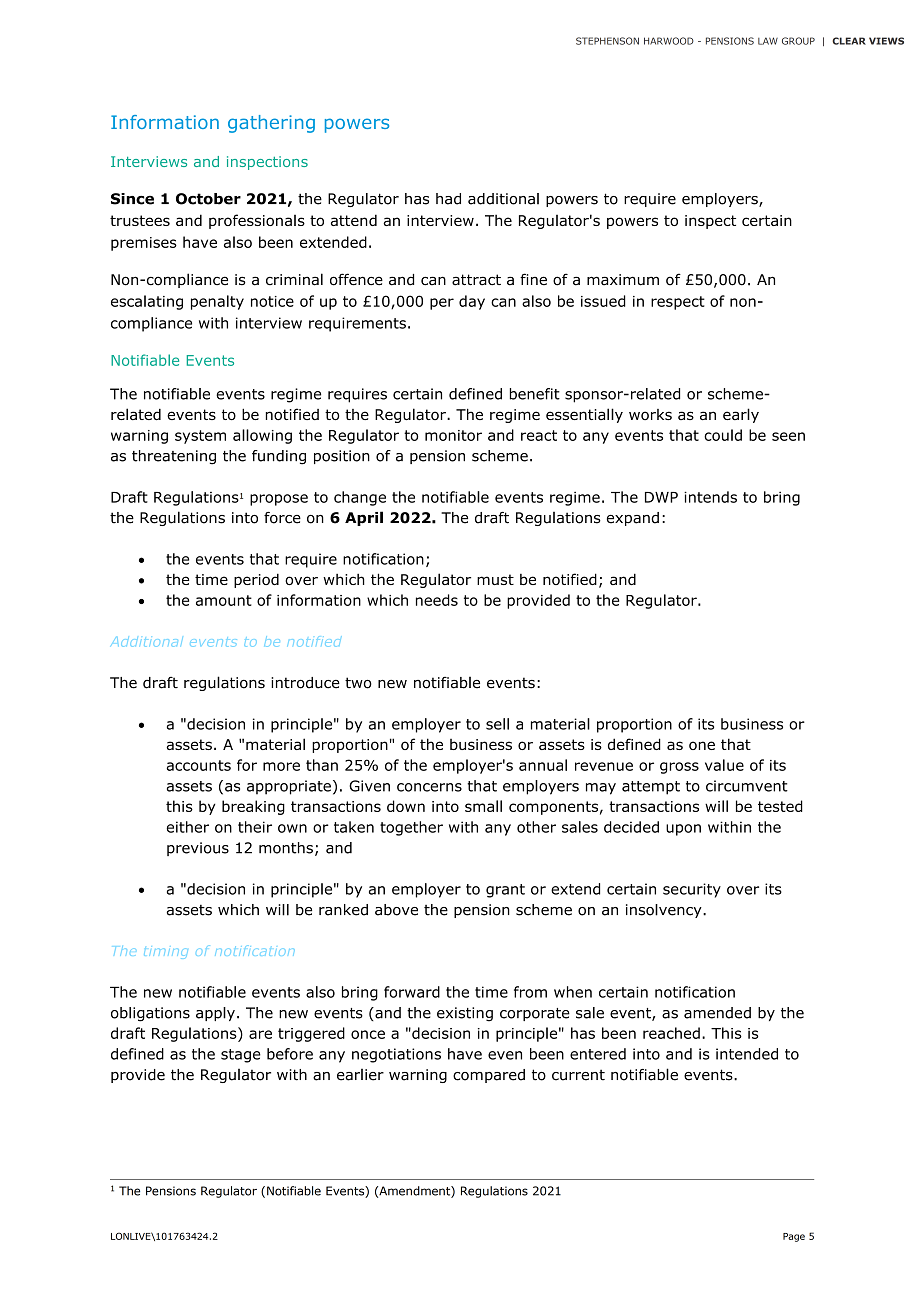 Image resolution: width=924 pixels, height=1308 pixels. Describe the element at coordinates (788, 436) in the document. I see `seen` at that location.
